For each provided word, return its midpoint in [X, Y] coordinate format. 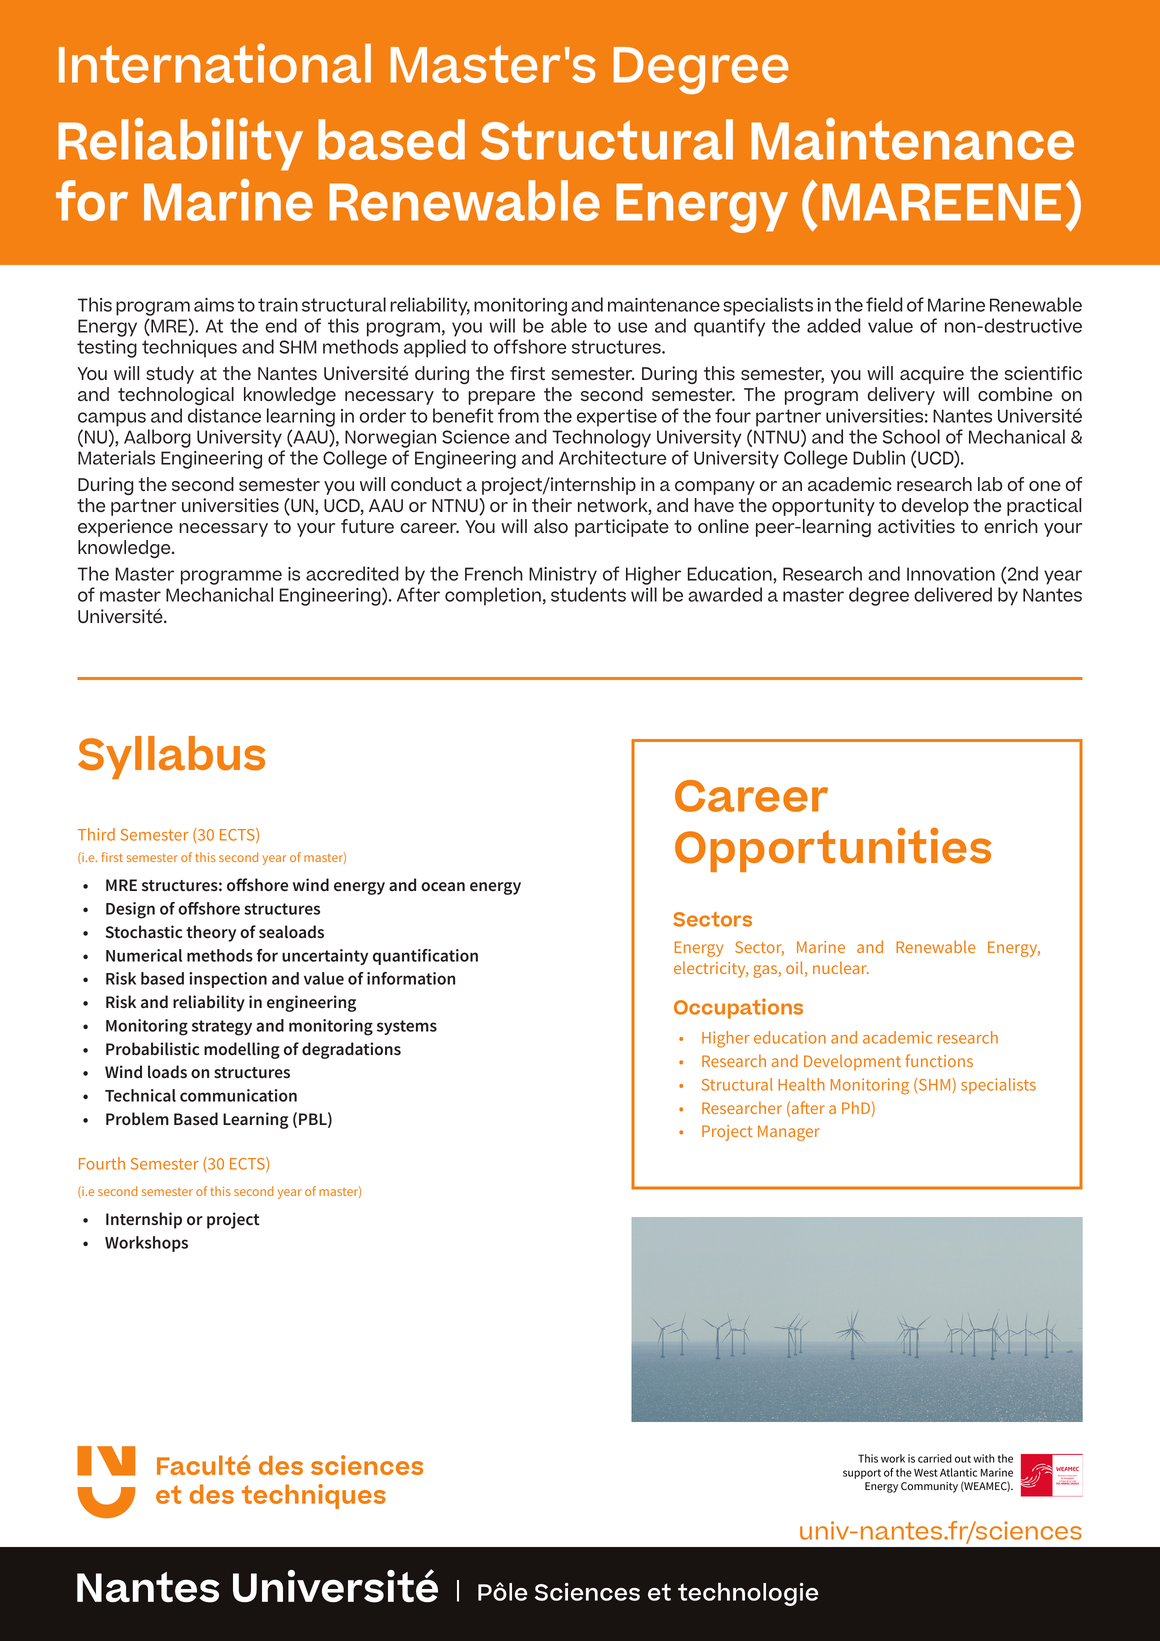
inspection [228, 980]
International [215, 63]
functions [939, 1060]
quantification [425, 957]
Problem [137, 1119]
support [862, 1474]
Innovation [951, 574]
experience [125, 528]
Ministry [563, 576]
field [884, 304]
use [632, 327]
